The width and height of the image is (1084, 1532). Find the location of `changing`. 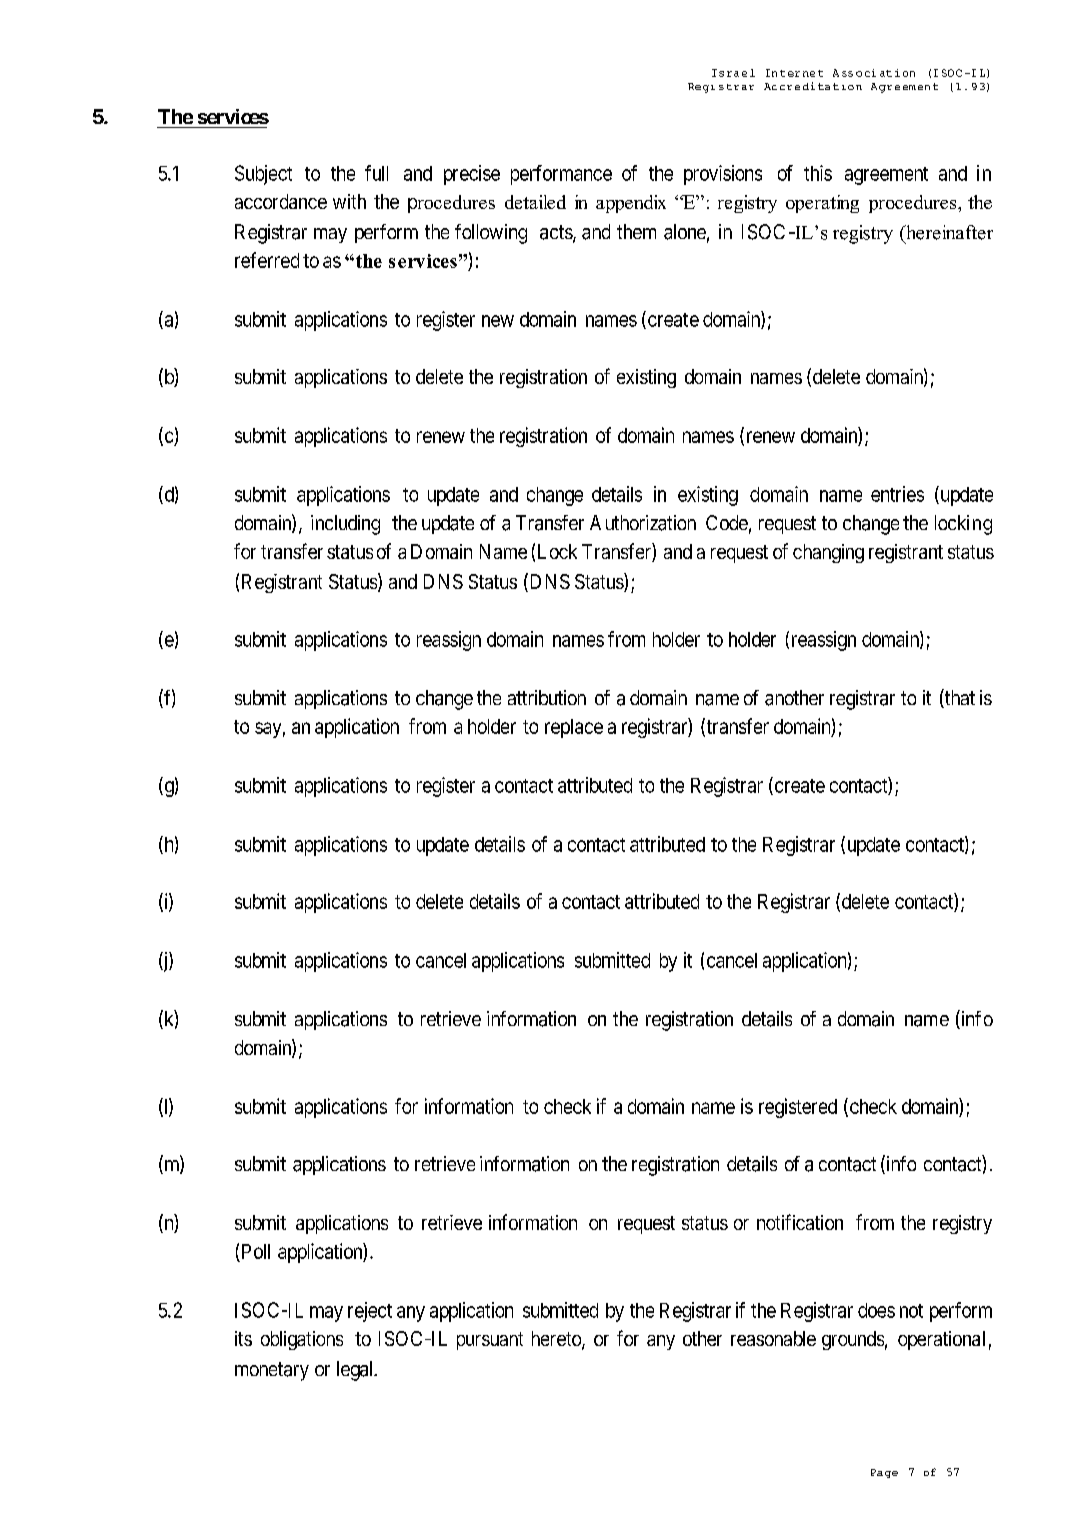

changing is located at coordinates (828, 553).
